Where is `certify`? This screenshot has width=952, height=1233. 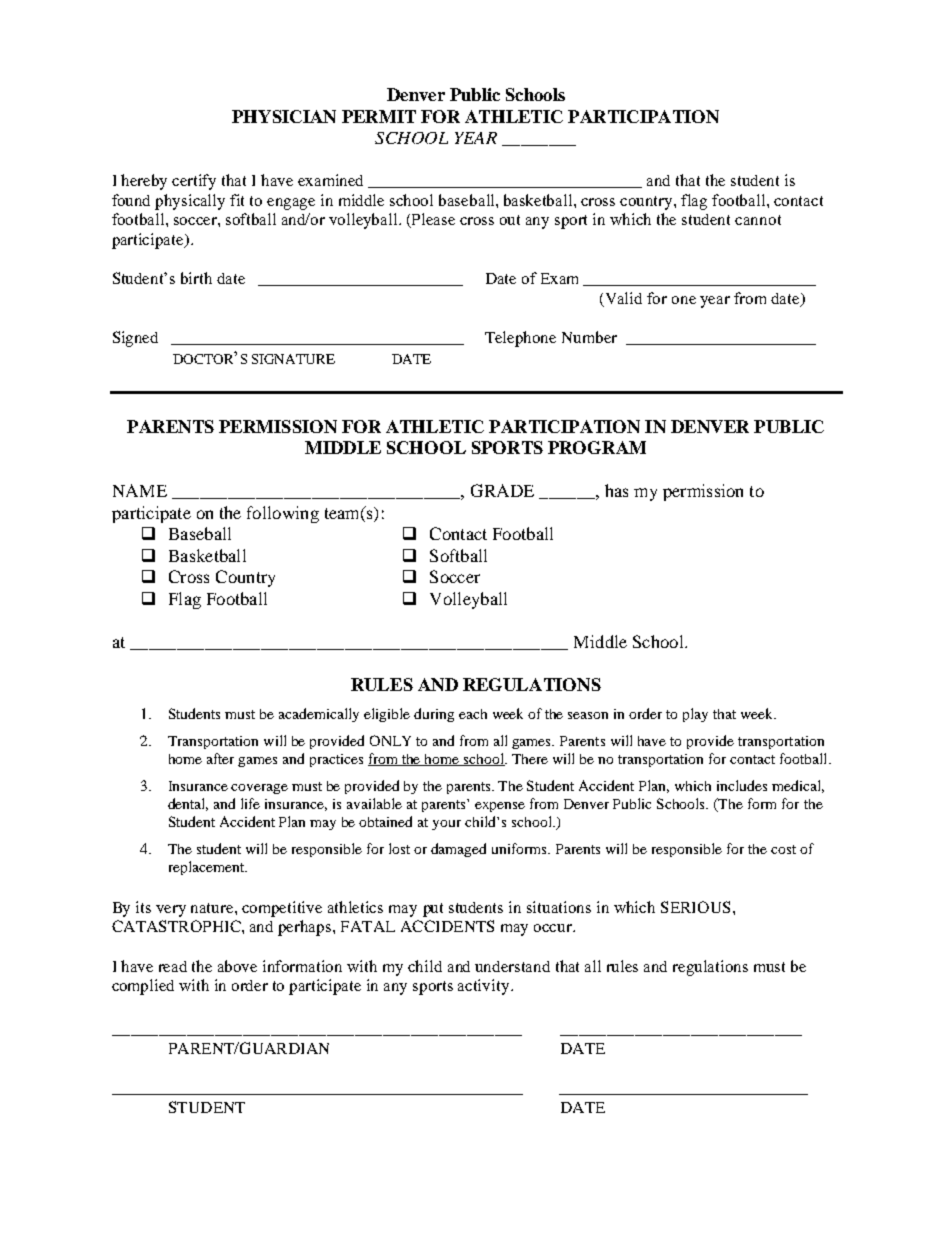 certify is located at coordinates (194, 182).
